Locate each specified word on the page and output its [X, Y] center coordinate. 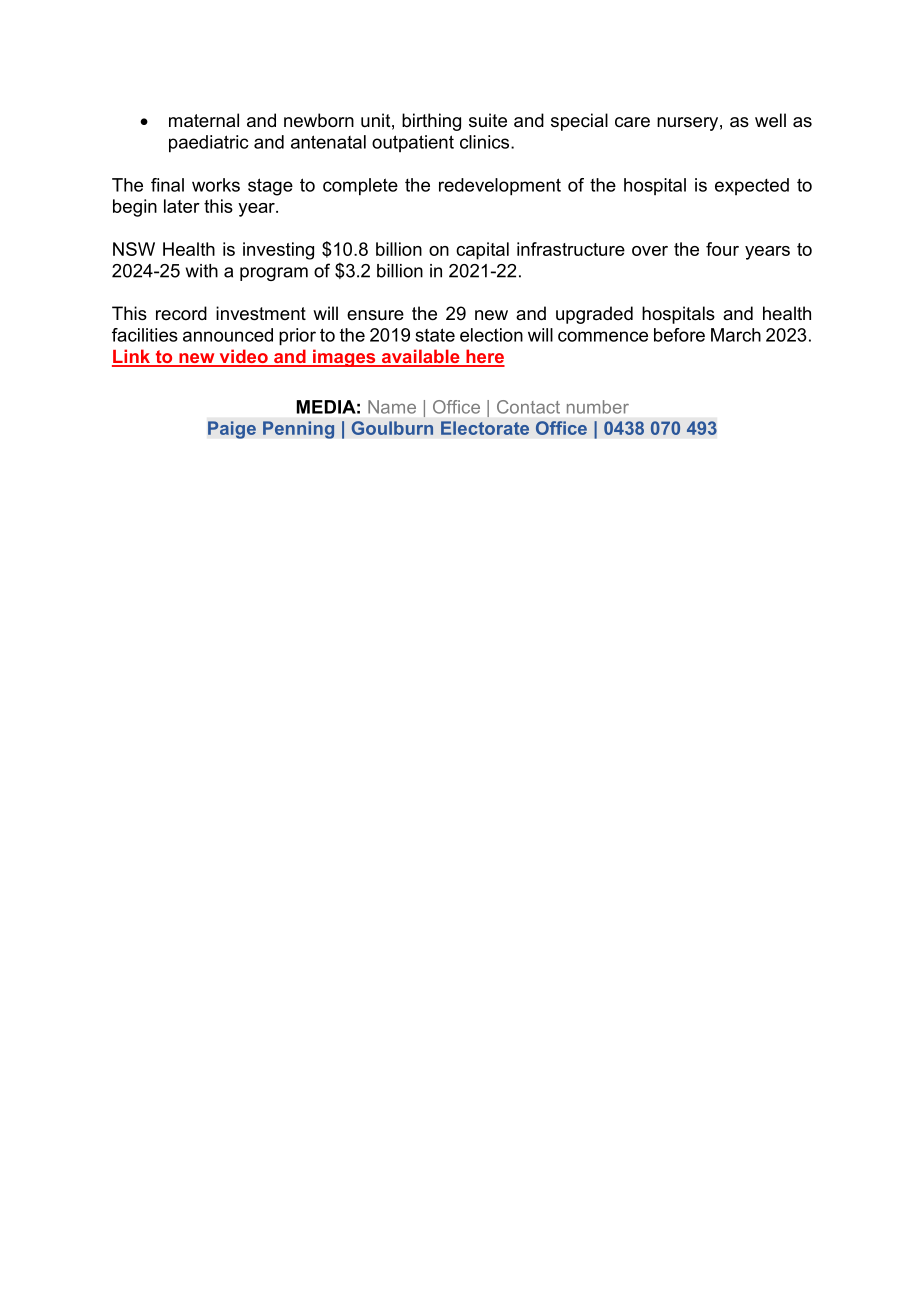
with [202, 271]
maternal [204, 120]
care [632, 122]
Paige [232, 430]
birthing [431, 122]
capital [482, 251]
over [650, 251]
